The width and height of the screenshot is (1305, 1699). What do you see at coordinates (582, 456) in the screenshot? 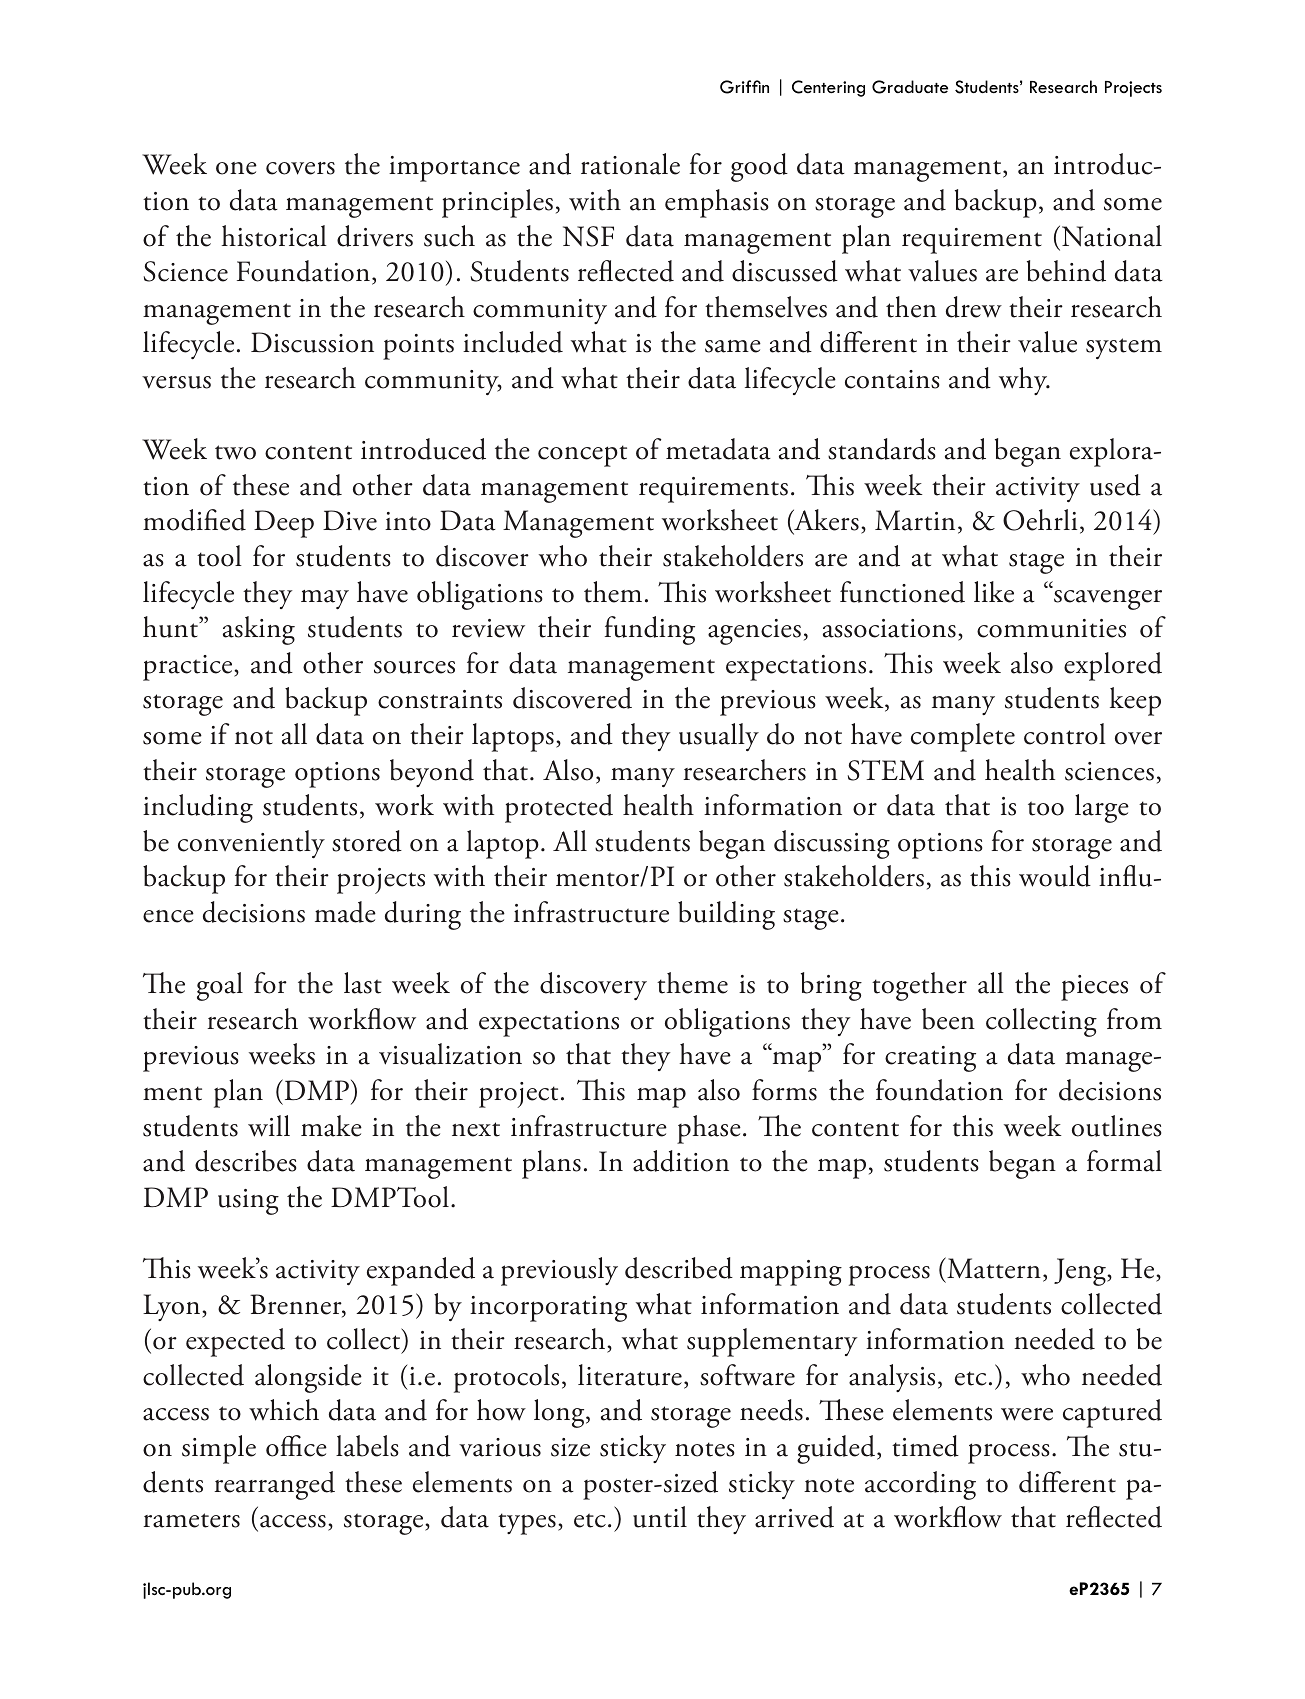
I see `concept` at bounding box center [582, 456].
